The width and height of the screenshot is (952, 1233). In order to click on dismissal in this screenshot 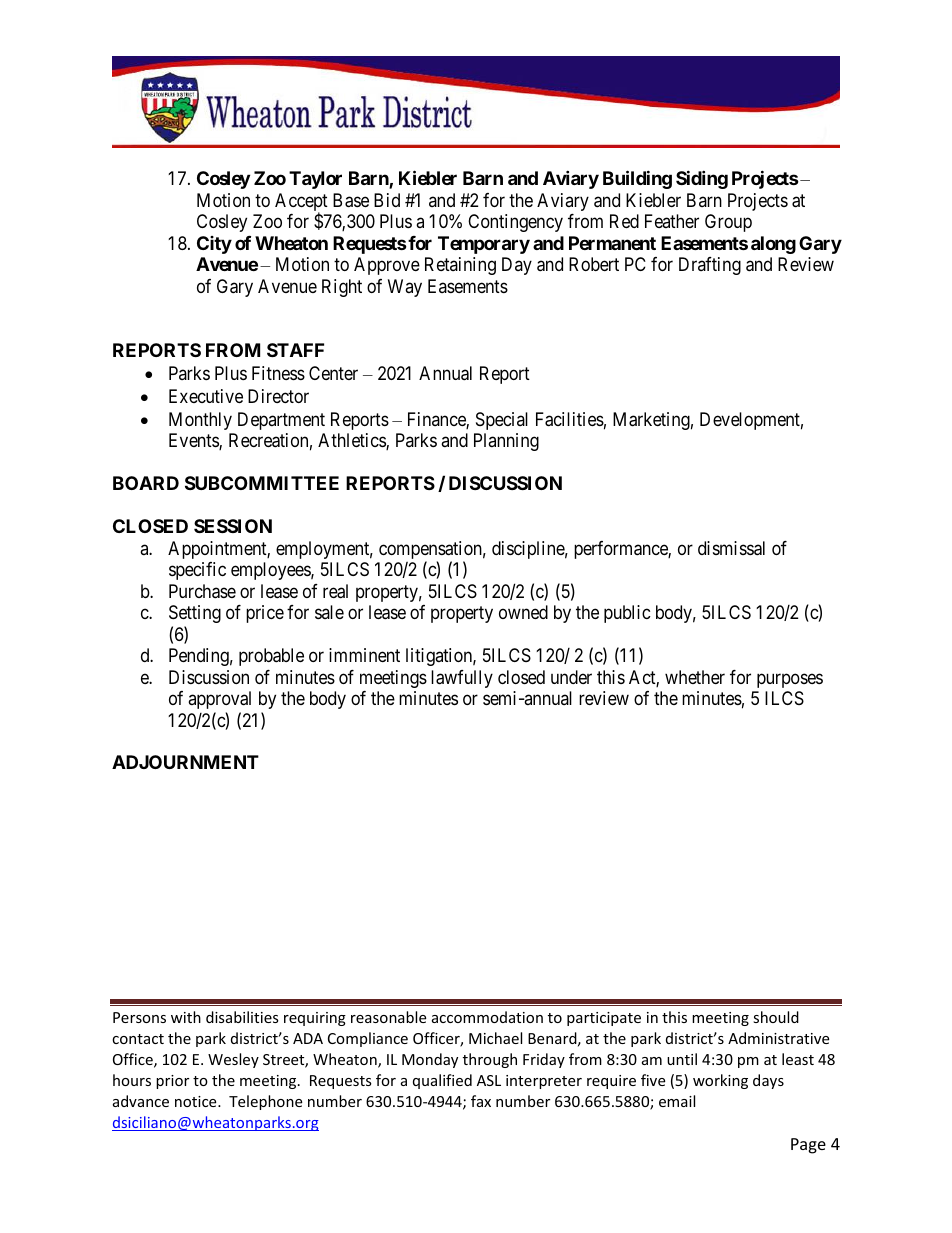, I will do `click(731, 548)`.
